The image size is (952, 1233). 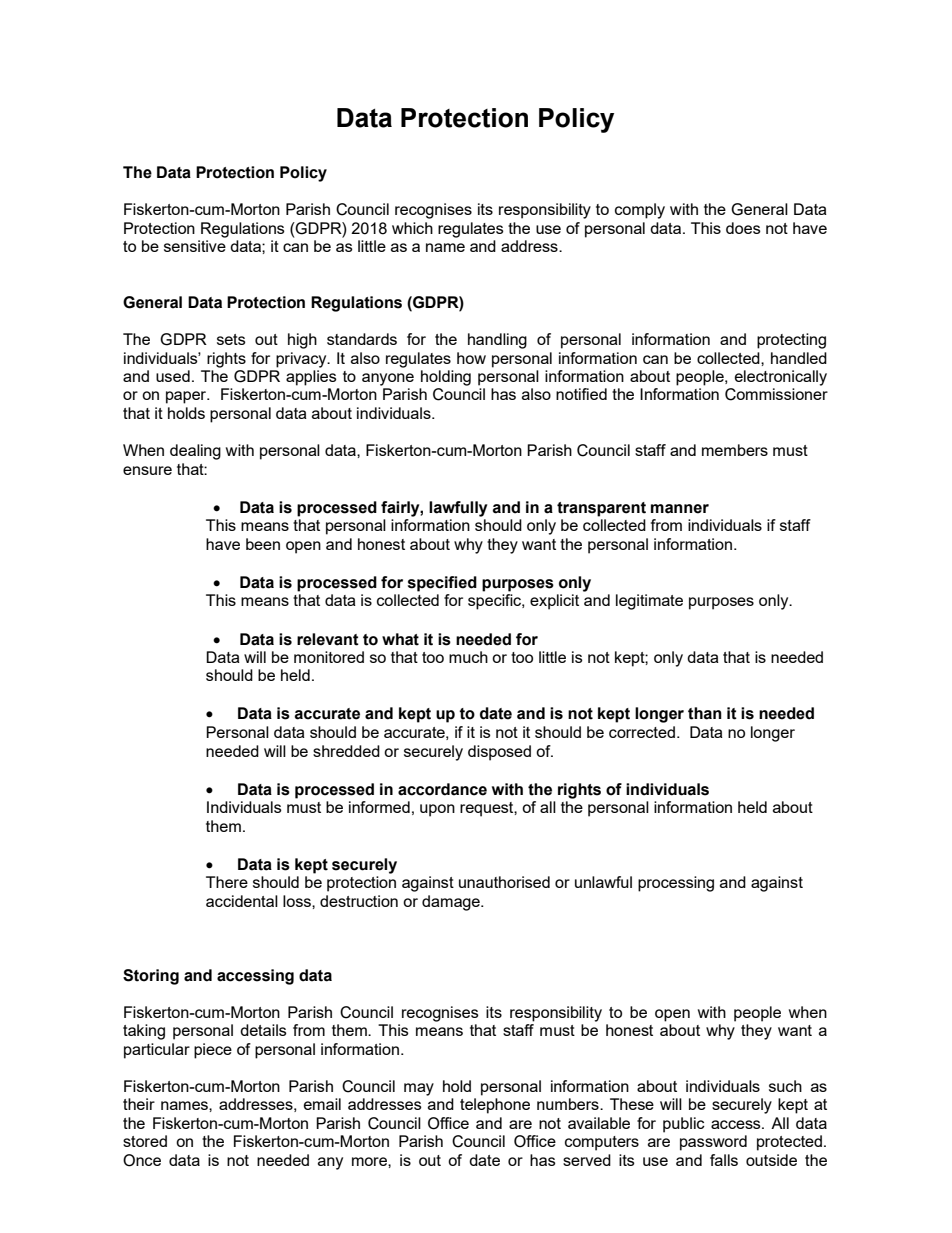 I want to click on been, so click(x=263, y=544).
